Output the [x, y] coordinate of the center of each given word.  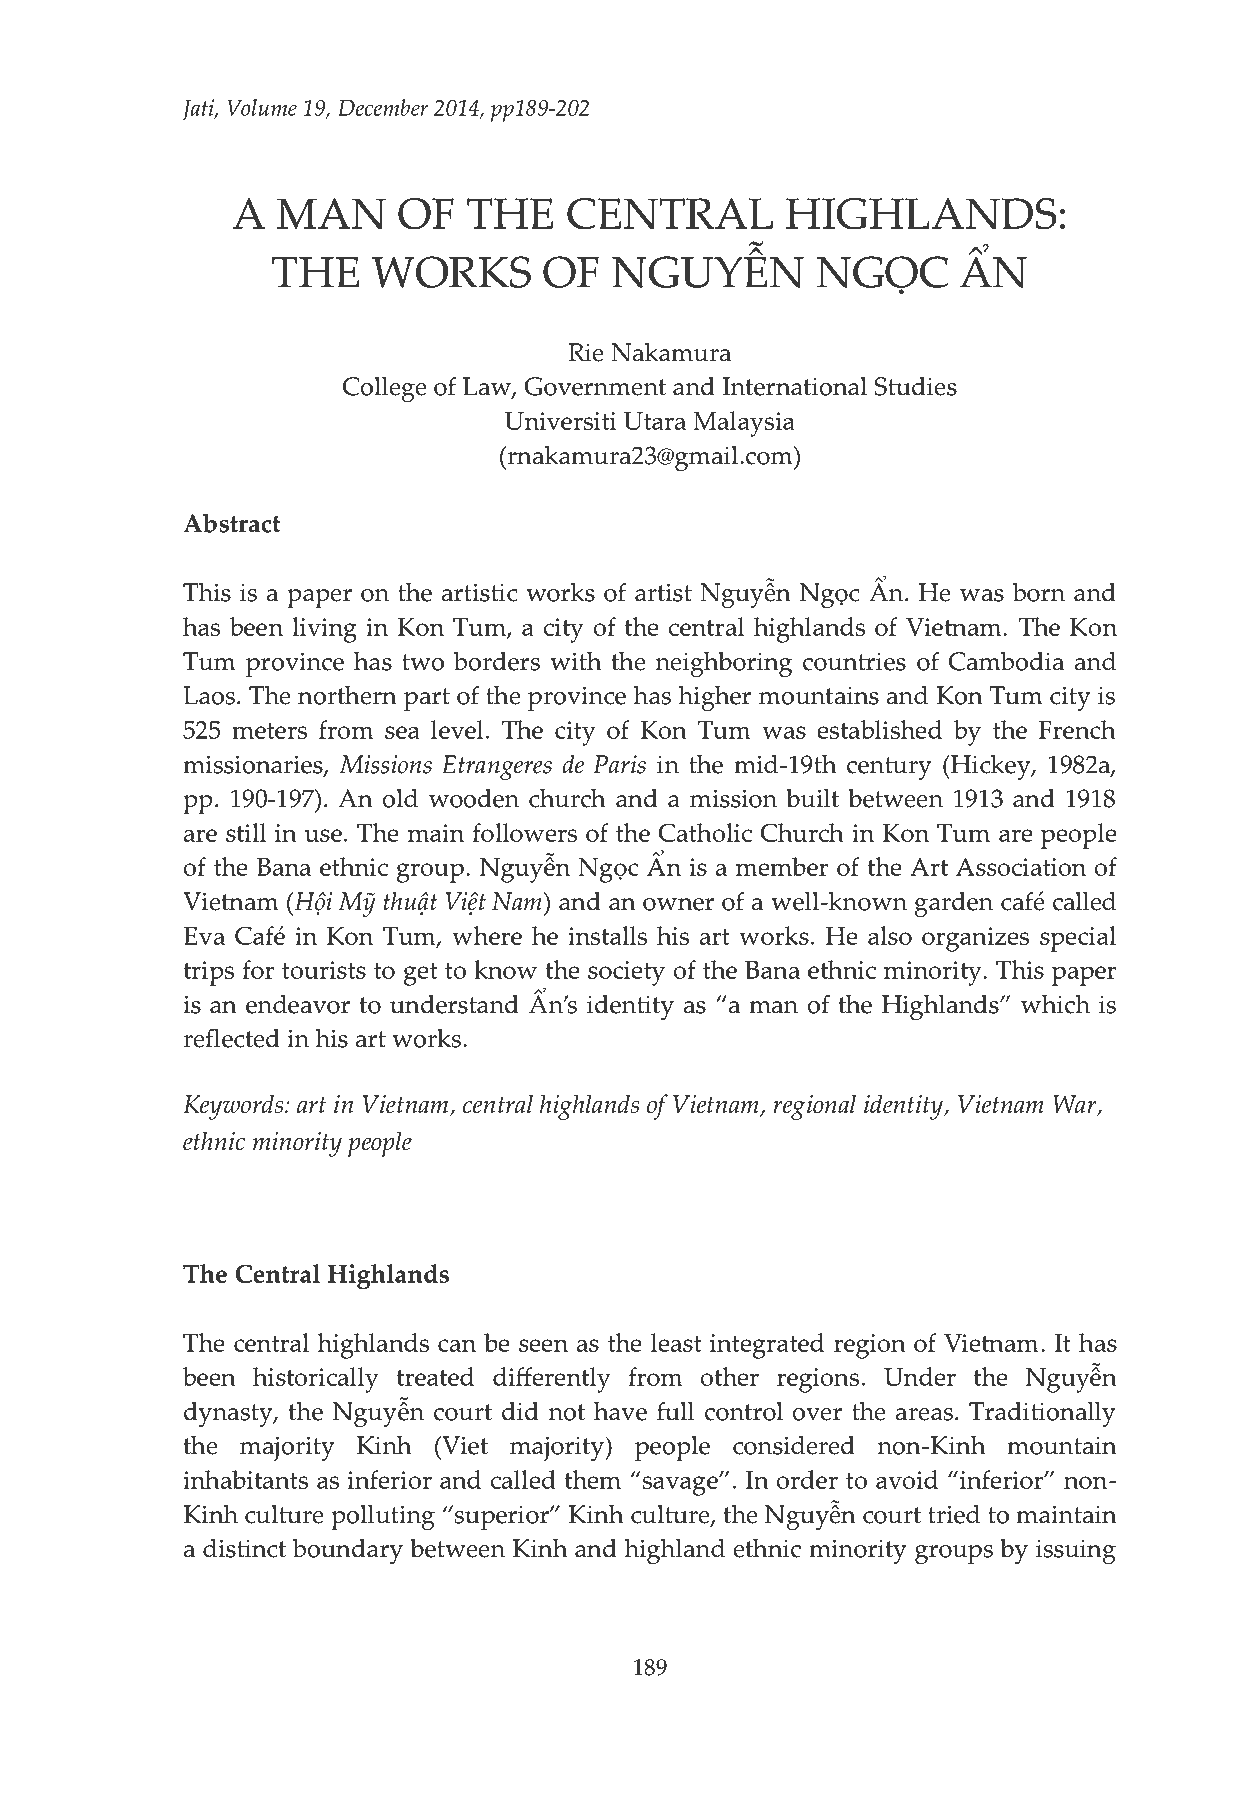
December [383, 107]
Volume [262, 107]
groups [954, 1555]
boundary [348, 1551]
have [620, 1411]
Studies [916, 386]
